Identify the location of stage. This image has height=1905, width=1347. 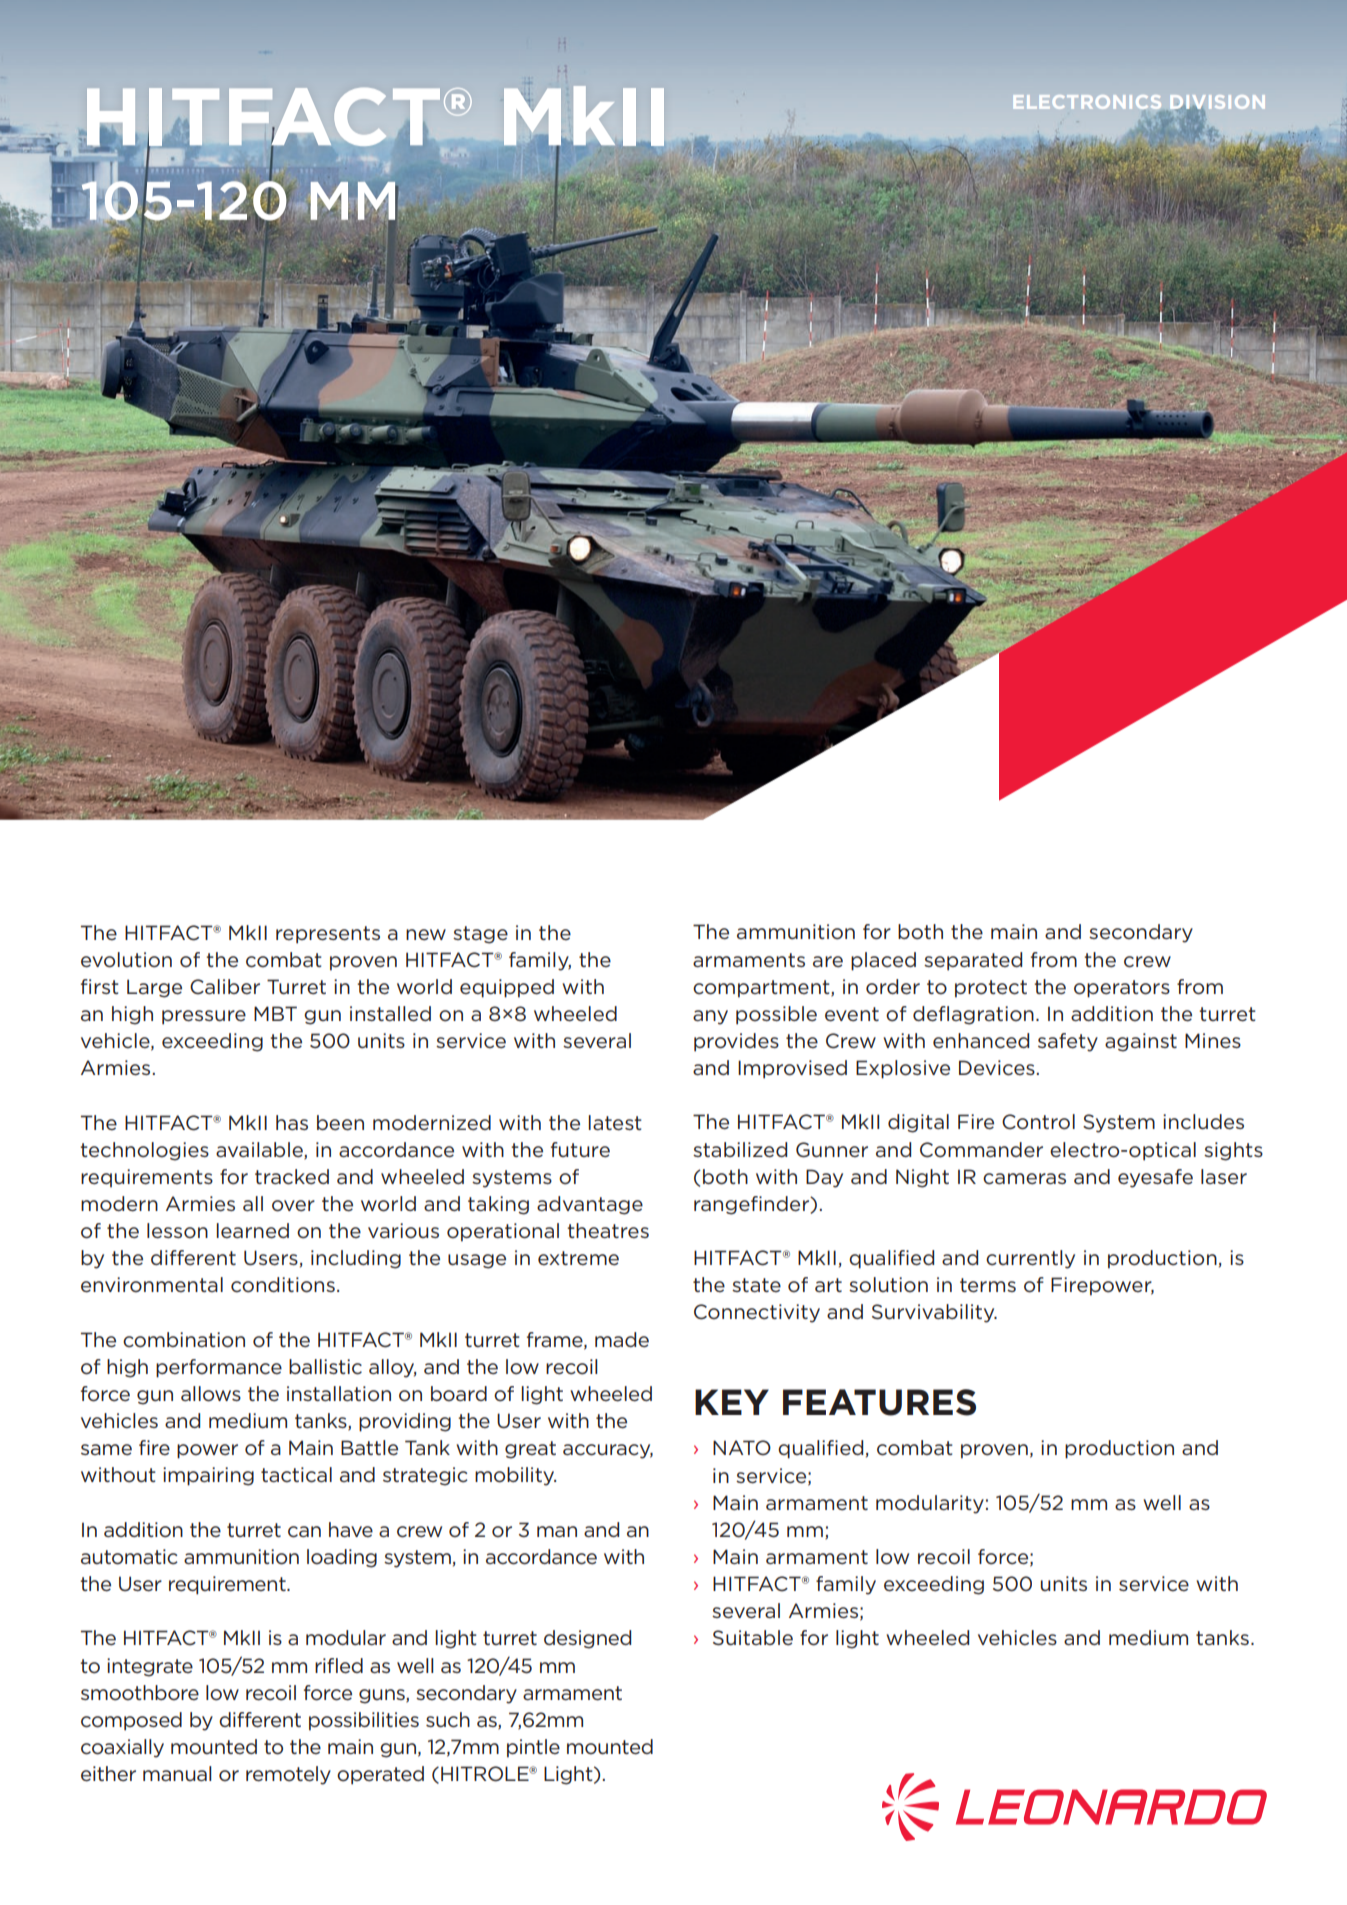
(480, 935).
